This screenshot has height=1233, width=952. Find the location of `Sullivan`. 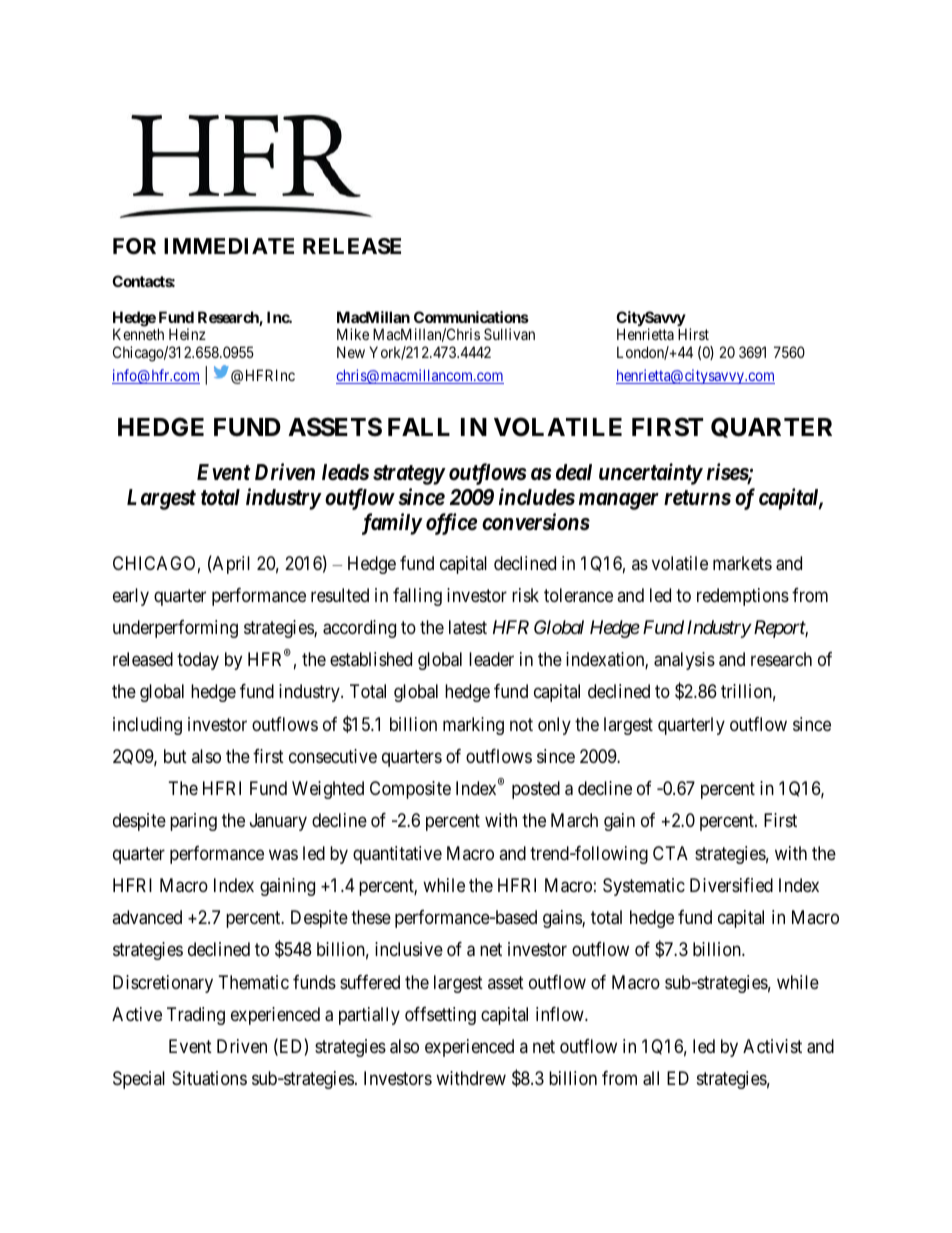

Sullivan is located at coordinates (509, 334).
